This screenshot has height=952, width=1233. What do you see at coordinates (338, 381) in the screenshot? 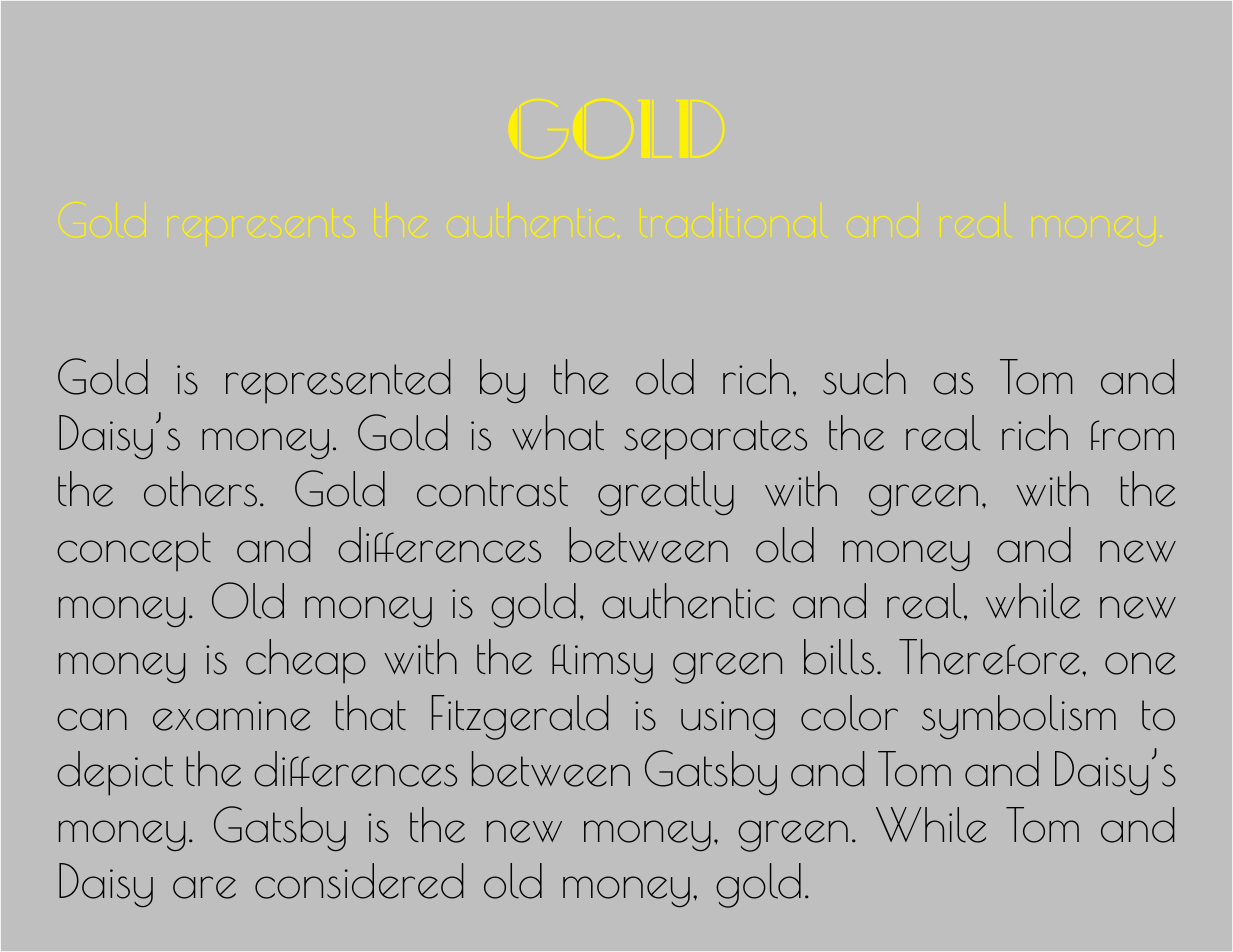
I see `represented` at bounding box center [338, 381].
